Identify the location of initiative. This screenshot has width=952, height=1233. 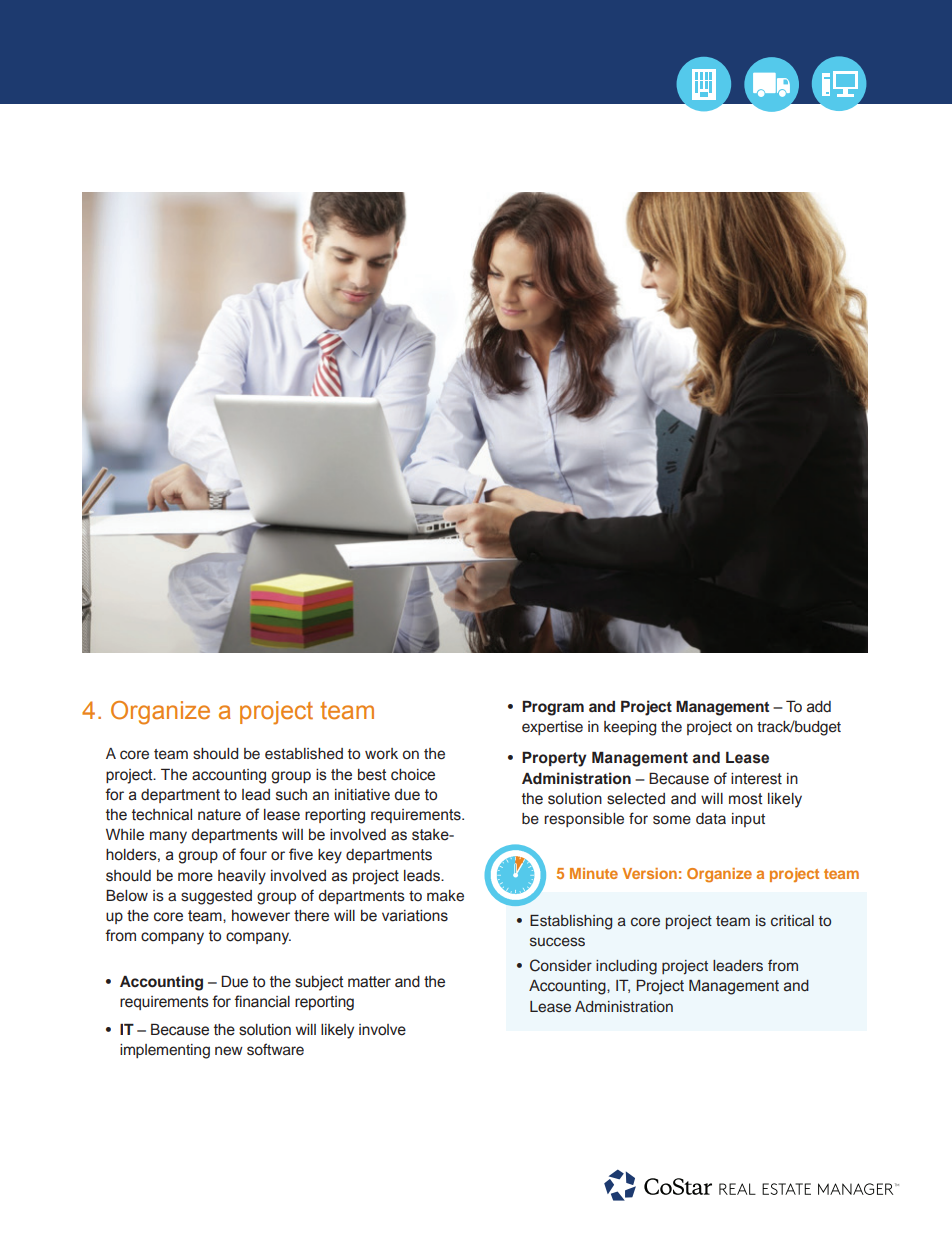
(362, 795).
